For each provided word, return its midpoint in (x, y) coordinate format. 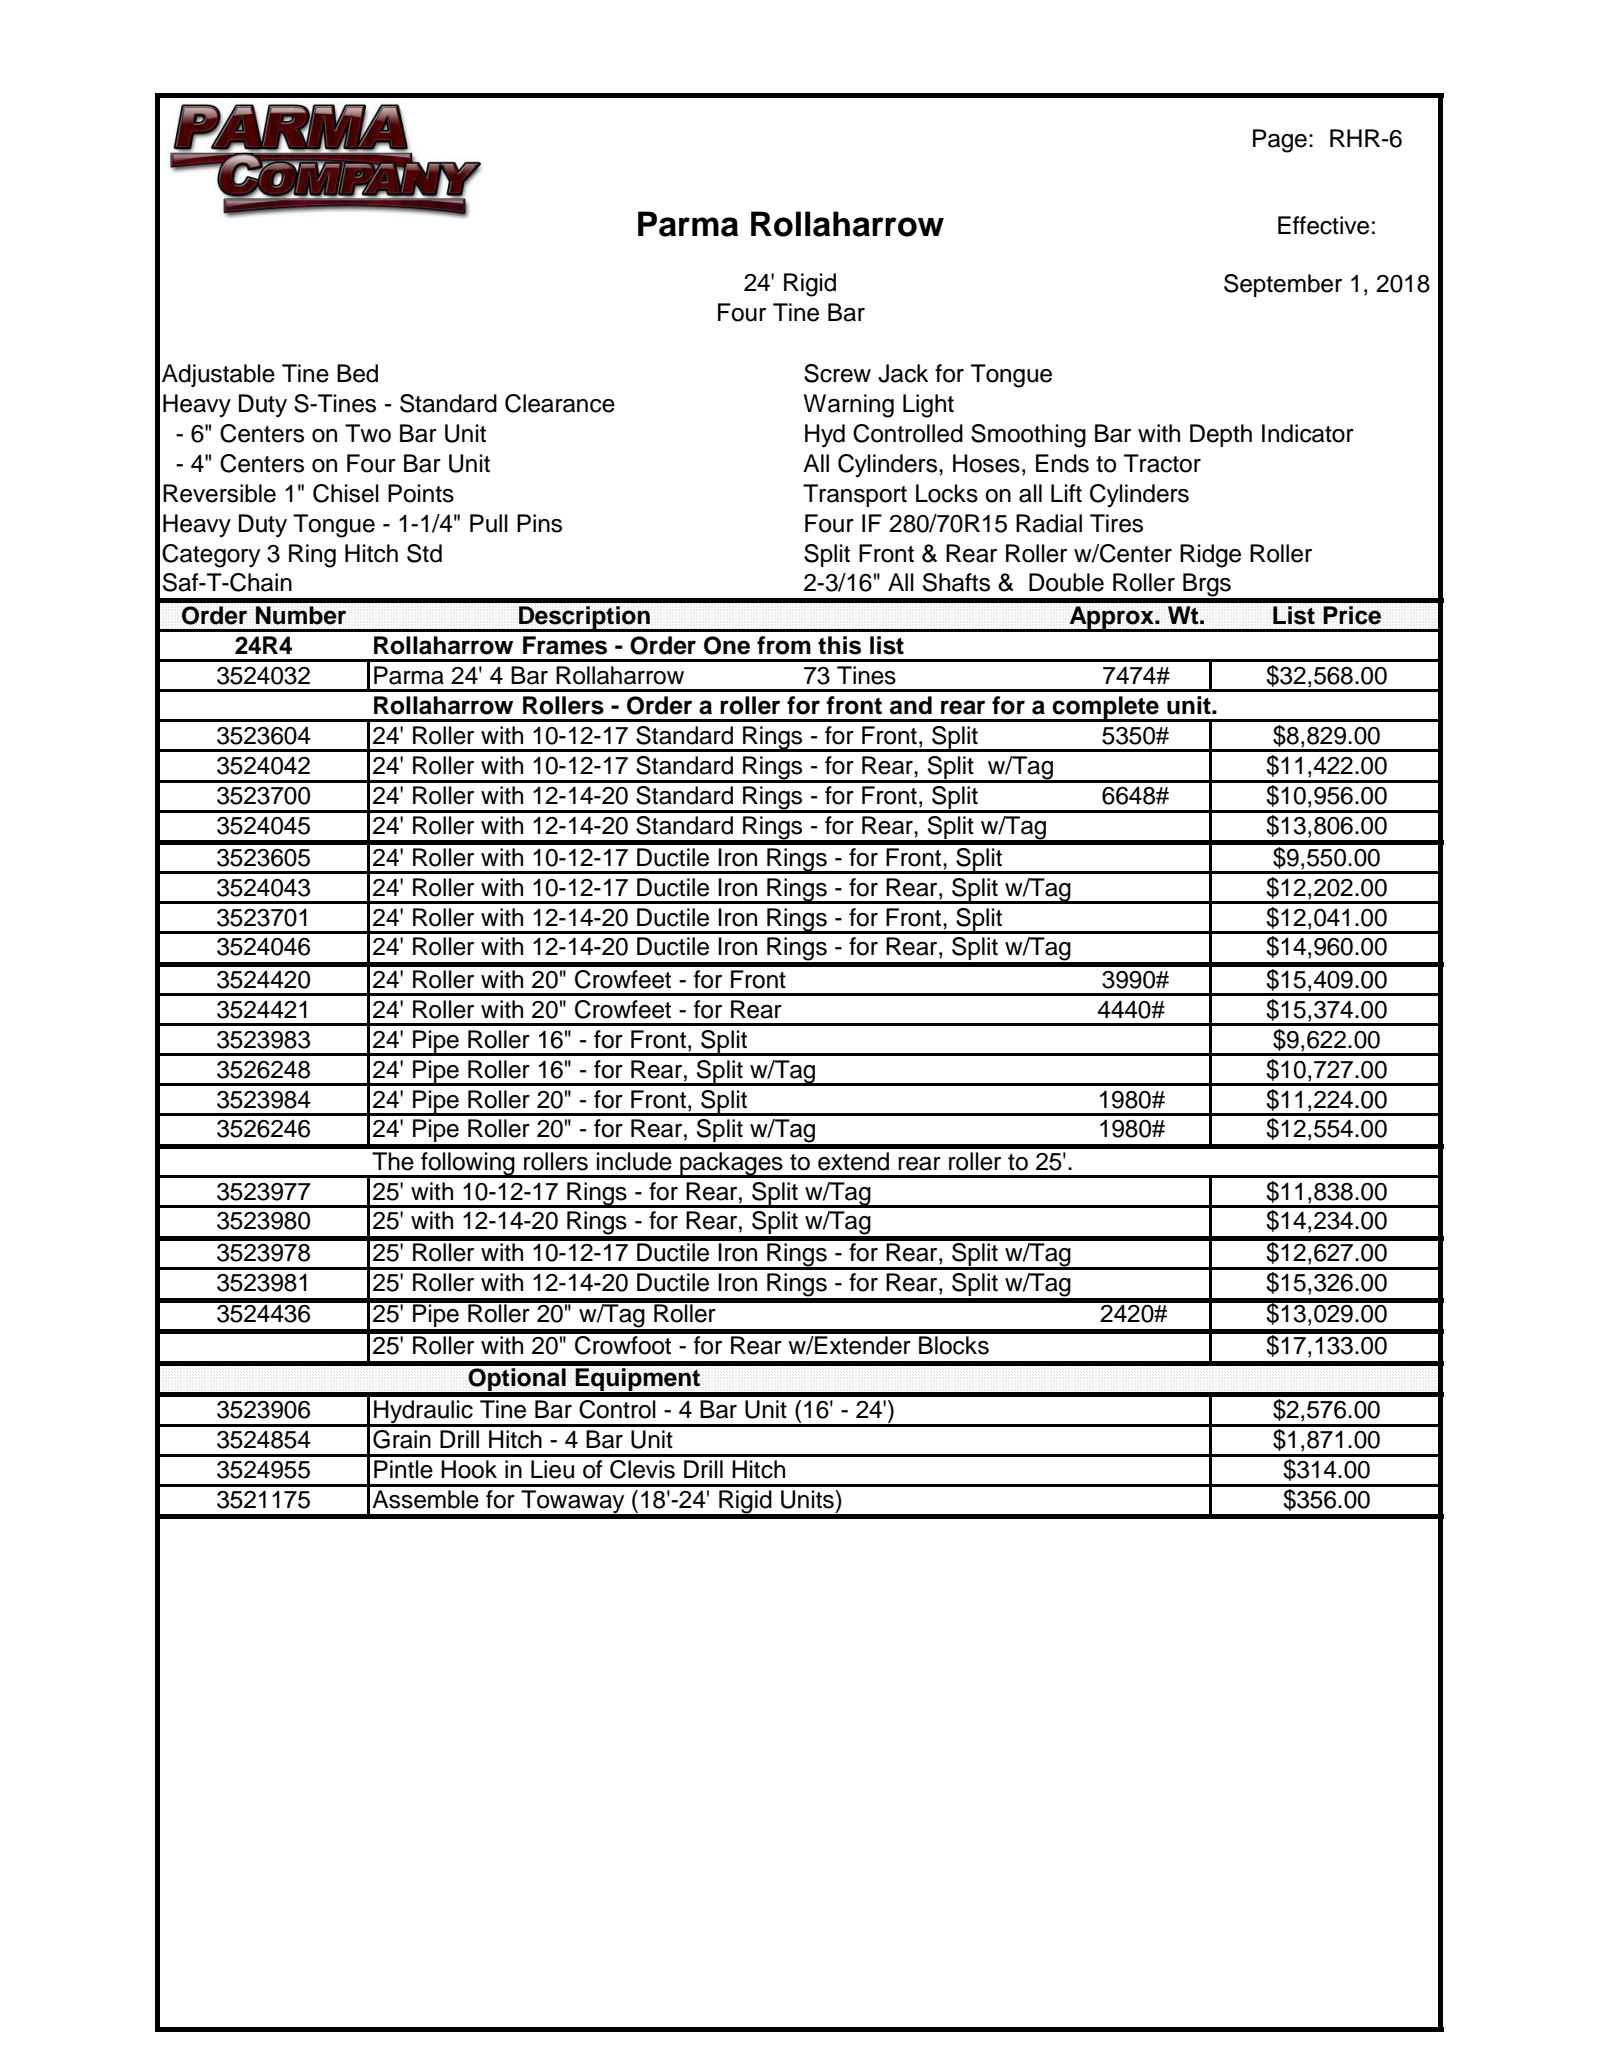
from (784, 645)
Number (300, 615)
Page (1280, 141)
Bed (357, 373)
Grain (402, 1439)
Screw (837, 373)
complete (1106, 708)
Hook (469, 1469)
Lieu (552, 1469)
